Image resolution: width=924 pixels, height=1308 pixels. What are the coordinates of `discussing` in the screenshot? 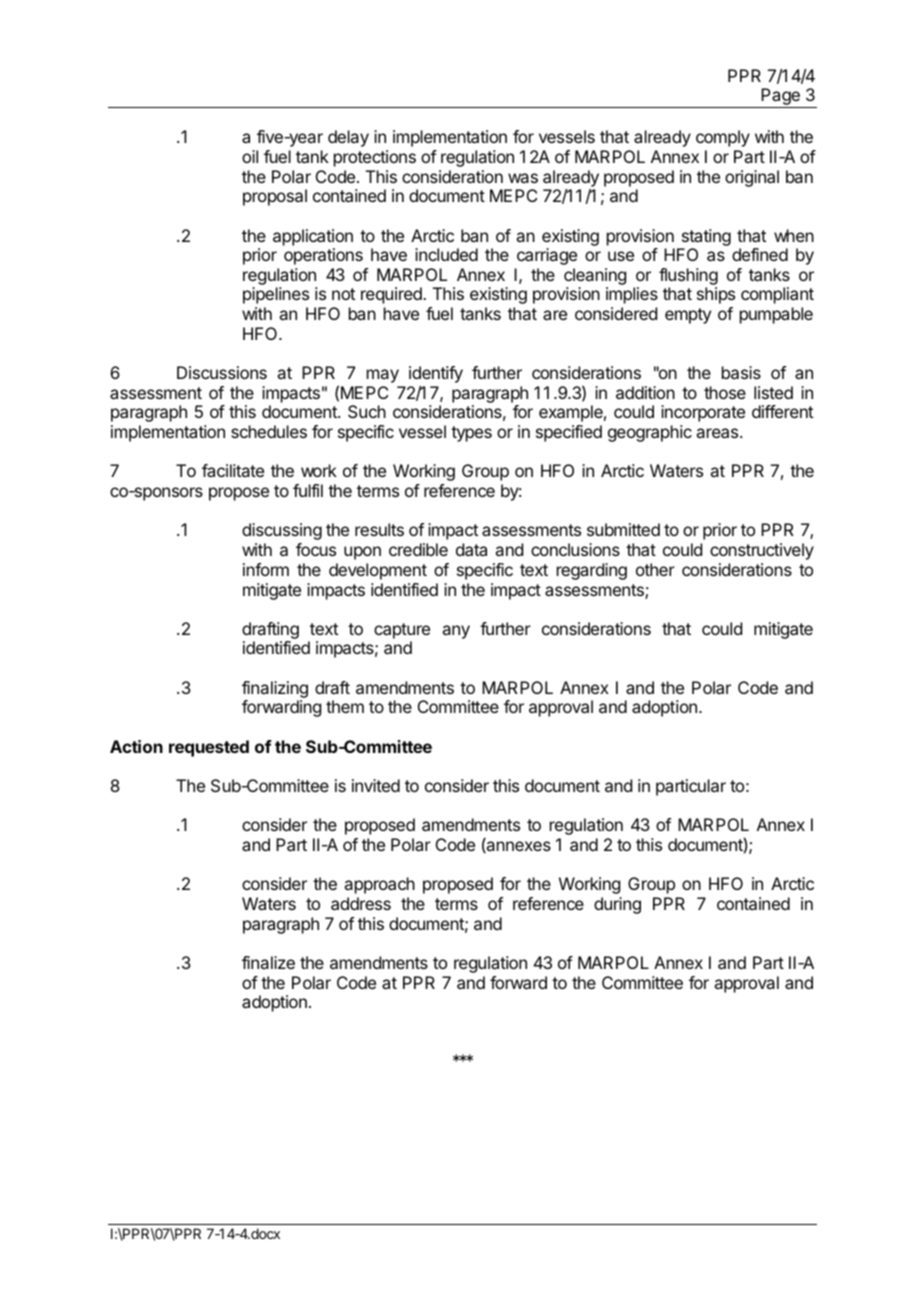 It's located at (282, 531).
